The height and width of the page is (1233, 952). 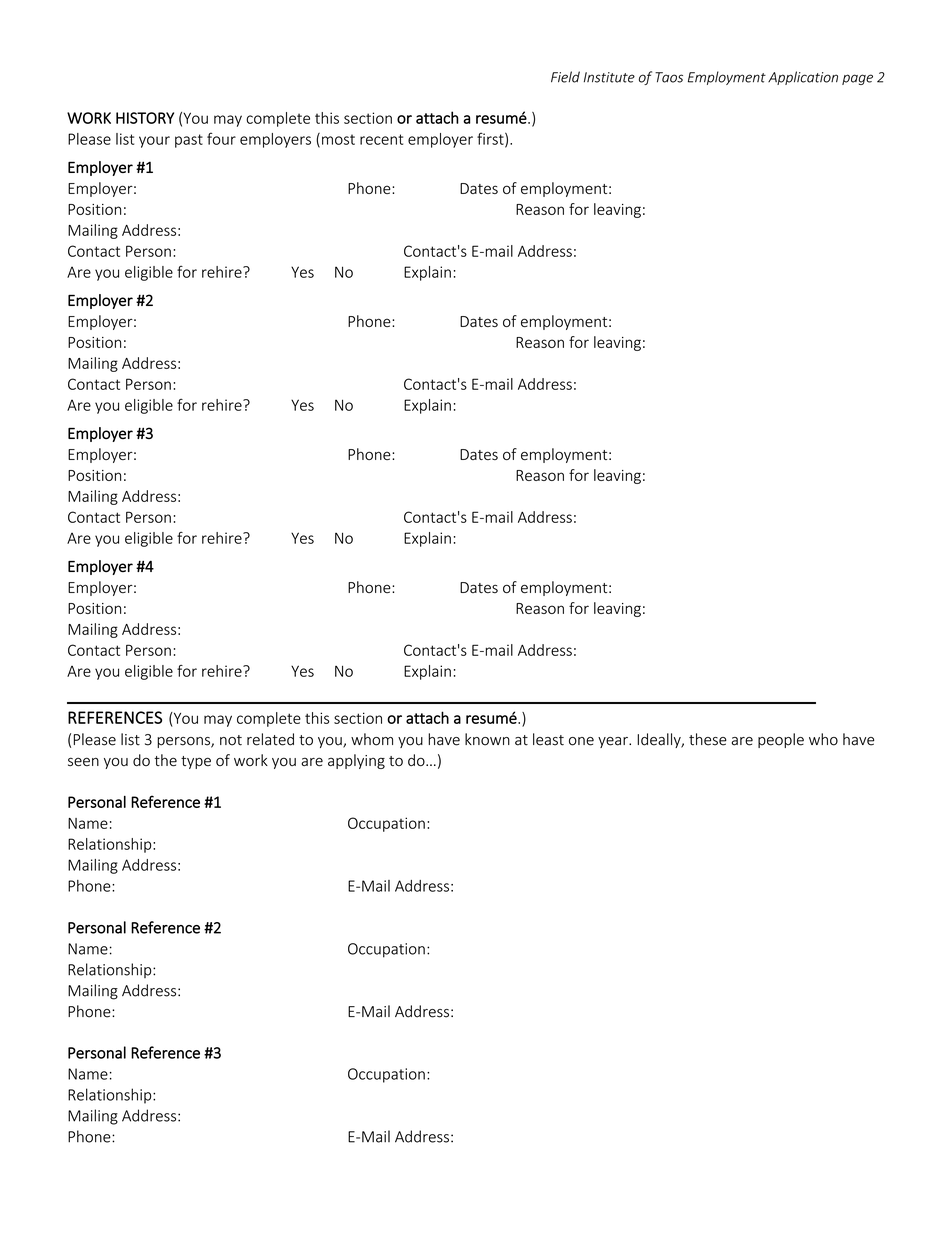 What do you see at coordinates (487, 739) in the page?
I see `known` at bounding box center [487, 739].
